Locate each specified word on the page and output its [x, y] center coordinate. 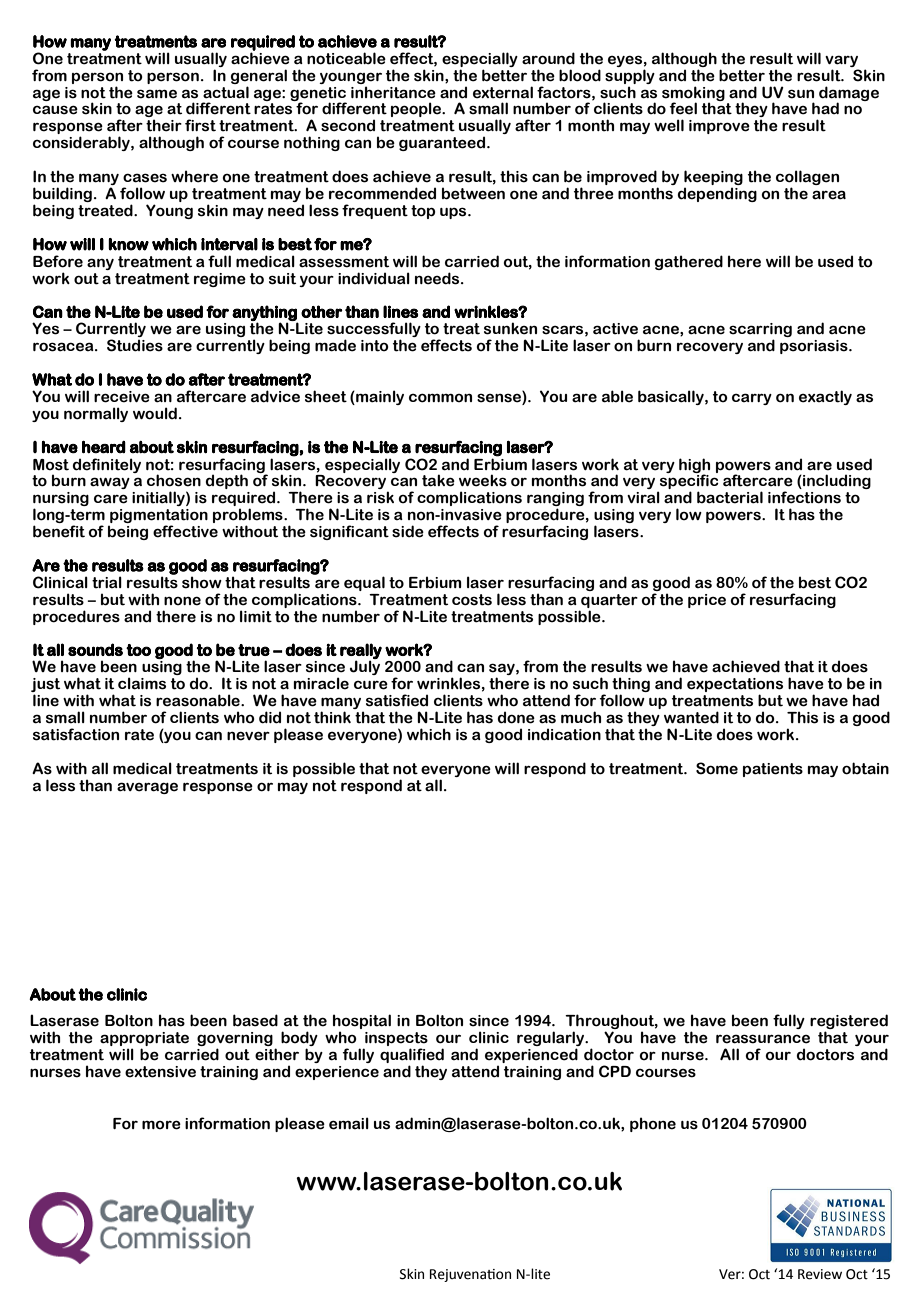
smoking [693, 94]
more [161, 1125]
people [417, 109]
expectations [735, 686]
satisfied [397, 700]
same [157, 94]
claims [142, 683]
